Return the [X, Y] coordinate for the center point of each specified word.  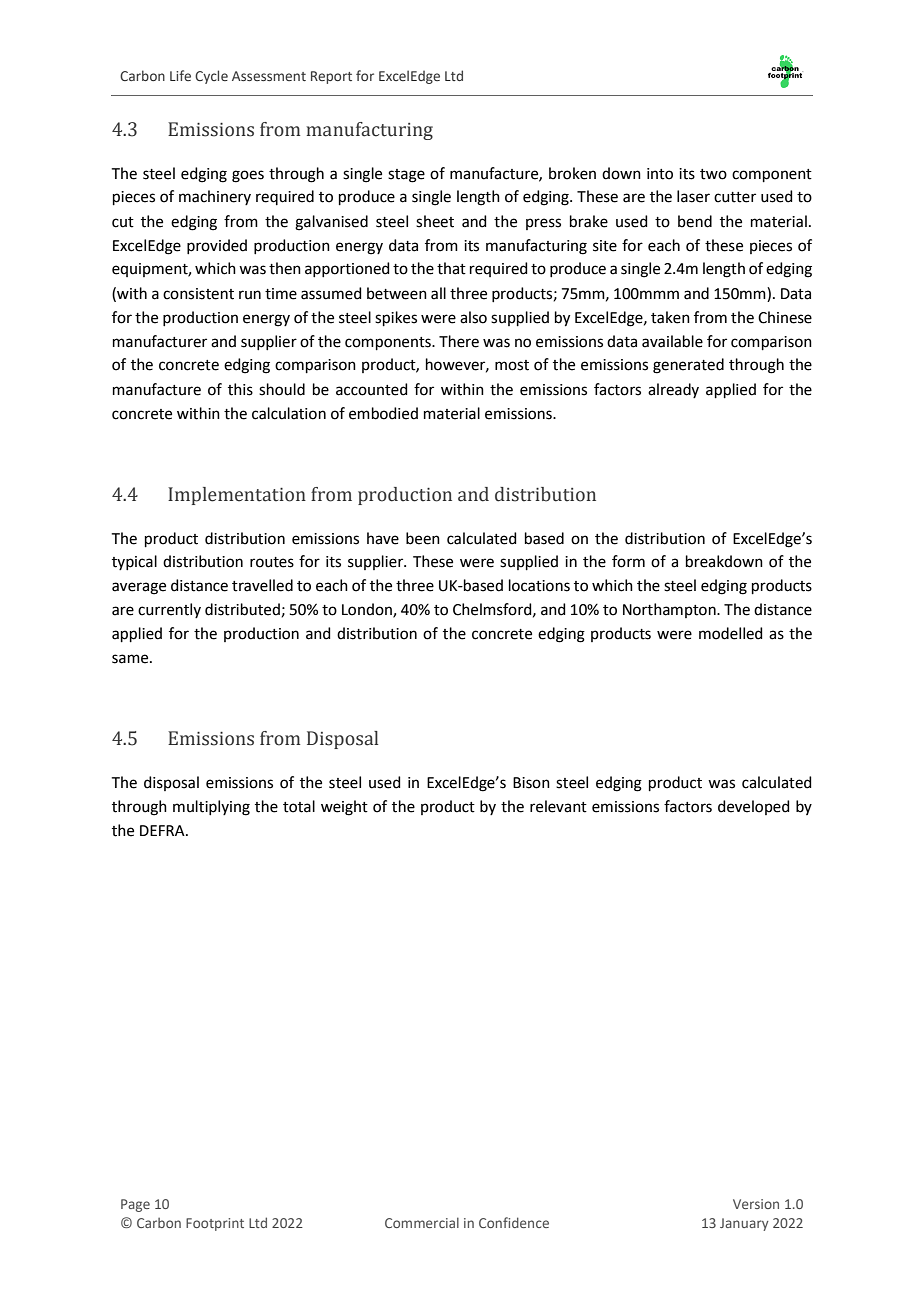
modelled [731, 633]
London [368, 610]
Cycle [211, 77]
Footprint [215, 1224]
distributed [242, 609]
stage [406, 176]
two [713, 174]
